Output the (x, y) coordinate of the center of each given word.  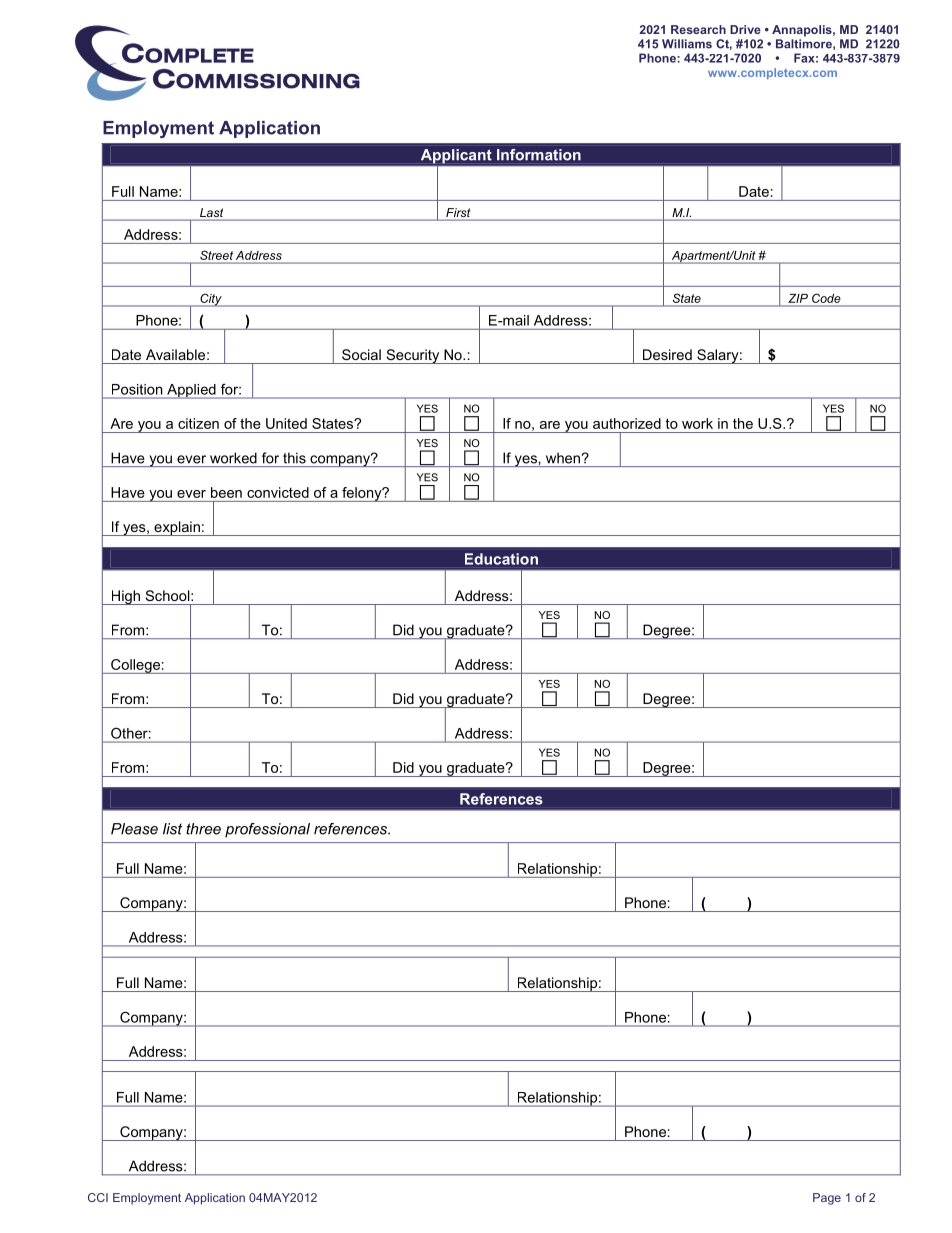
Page (827, 1199)
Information (539, 155)
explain (177, 528)
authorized (627, 423)
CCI (98, 1197)
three (203, 829)
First (458, 214)
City (211, 300)
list (172, 829)
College (135, 666)
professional (267, 830)
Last (211, 214)
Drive (745, 29)
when (563, 458)
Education (501, 559)
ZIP (798, 298)
